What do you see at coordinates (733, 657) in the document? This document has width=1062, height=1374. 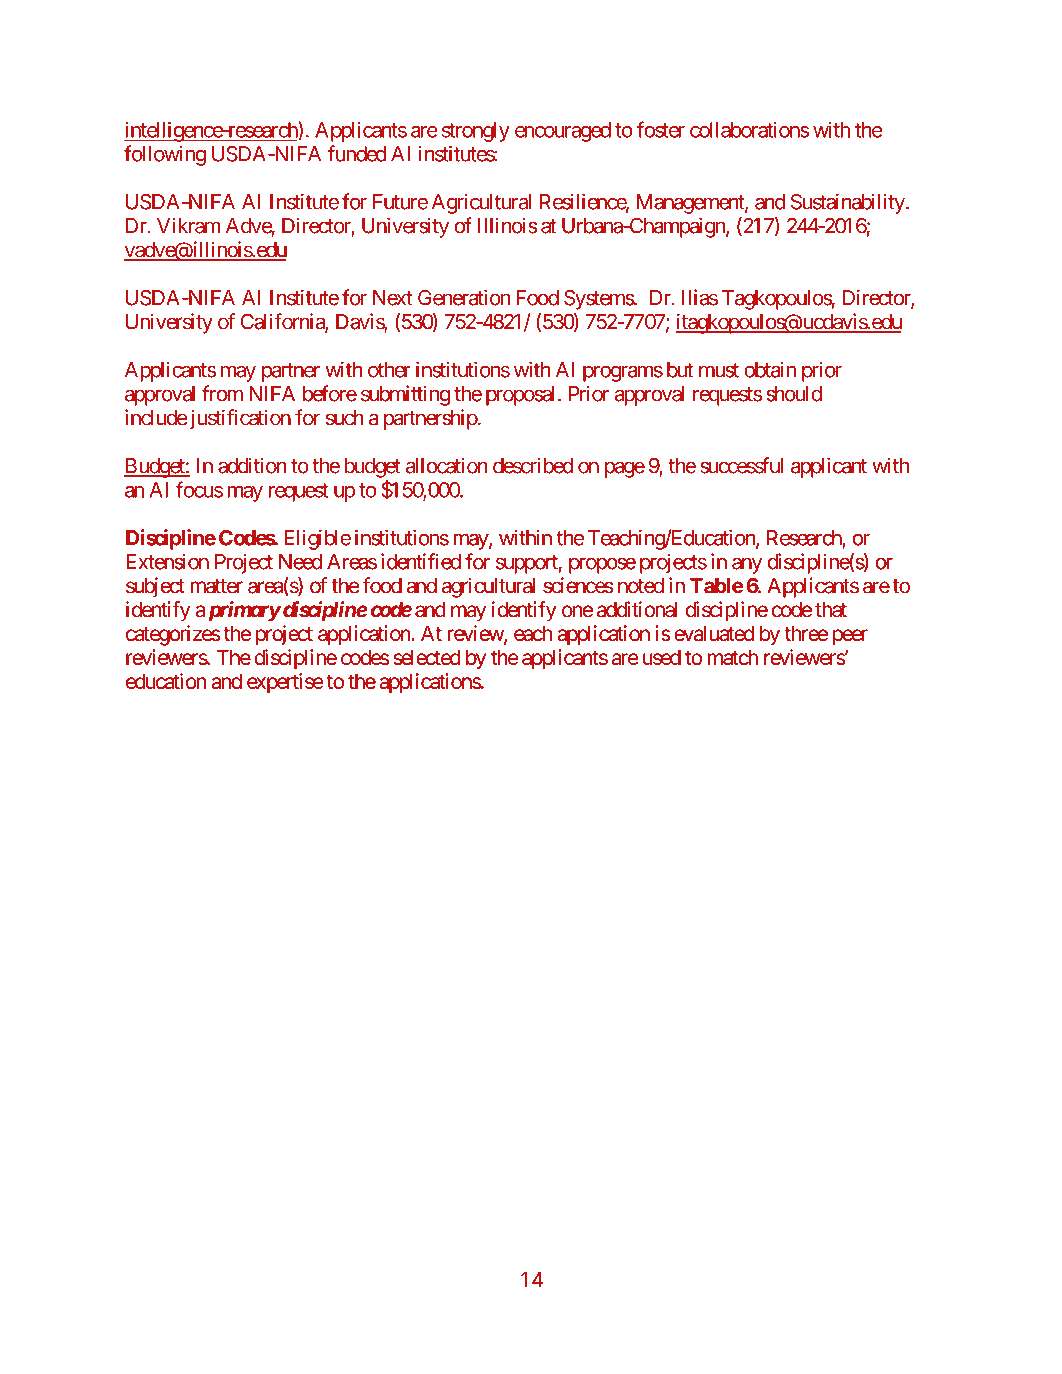 I see `match` at bounding box center [733, 657].
